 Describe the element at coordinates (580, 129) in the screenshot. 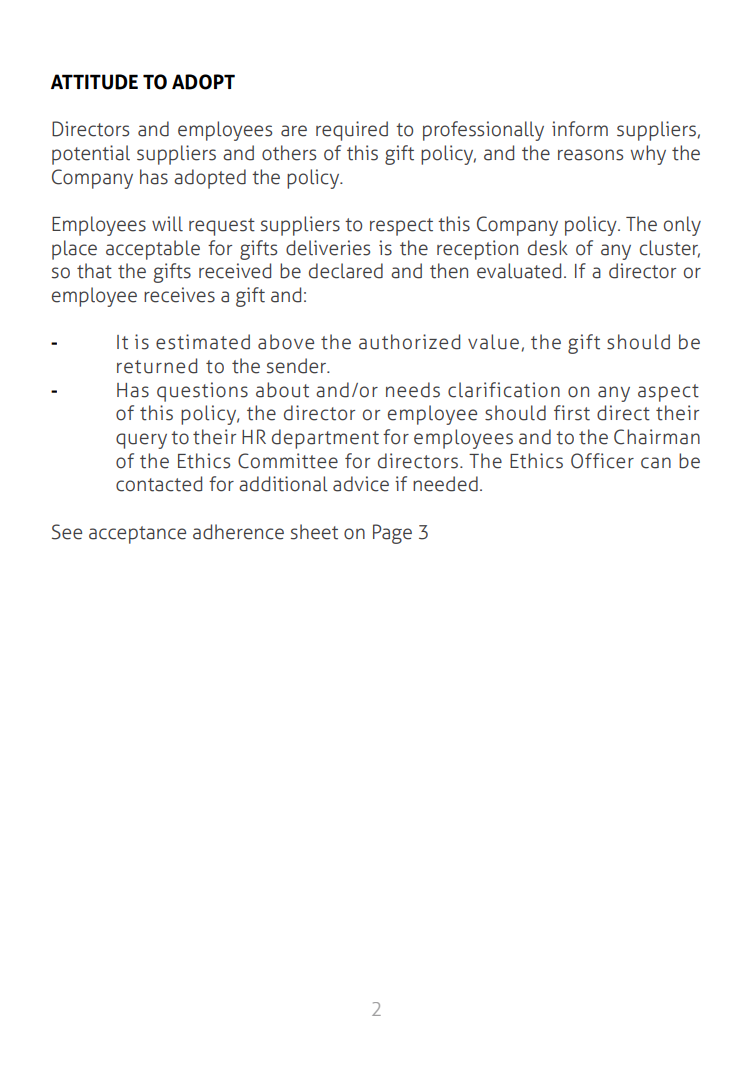

I see `inform` at that location.
